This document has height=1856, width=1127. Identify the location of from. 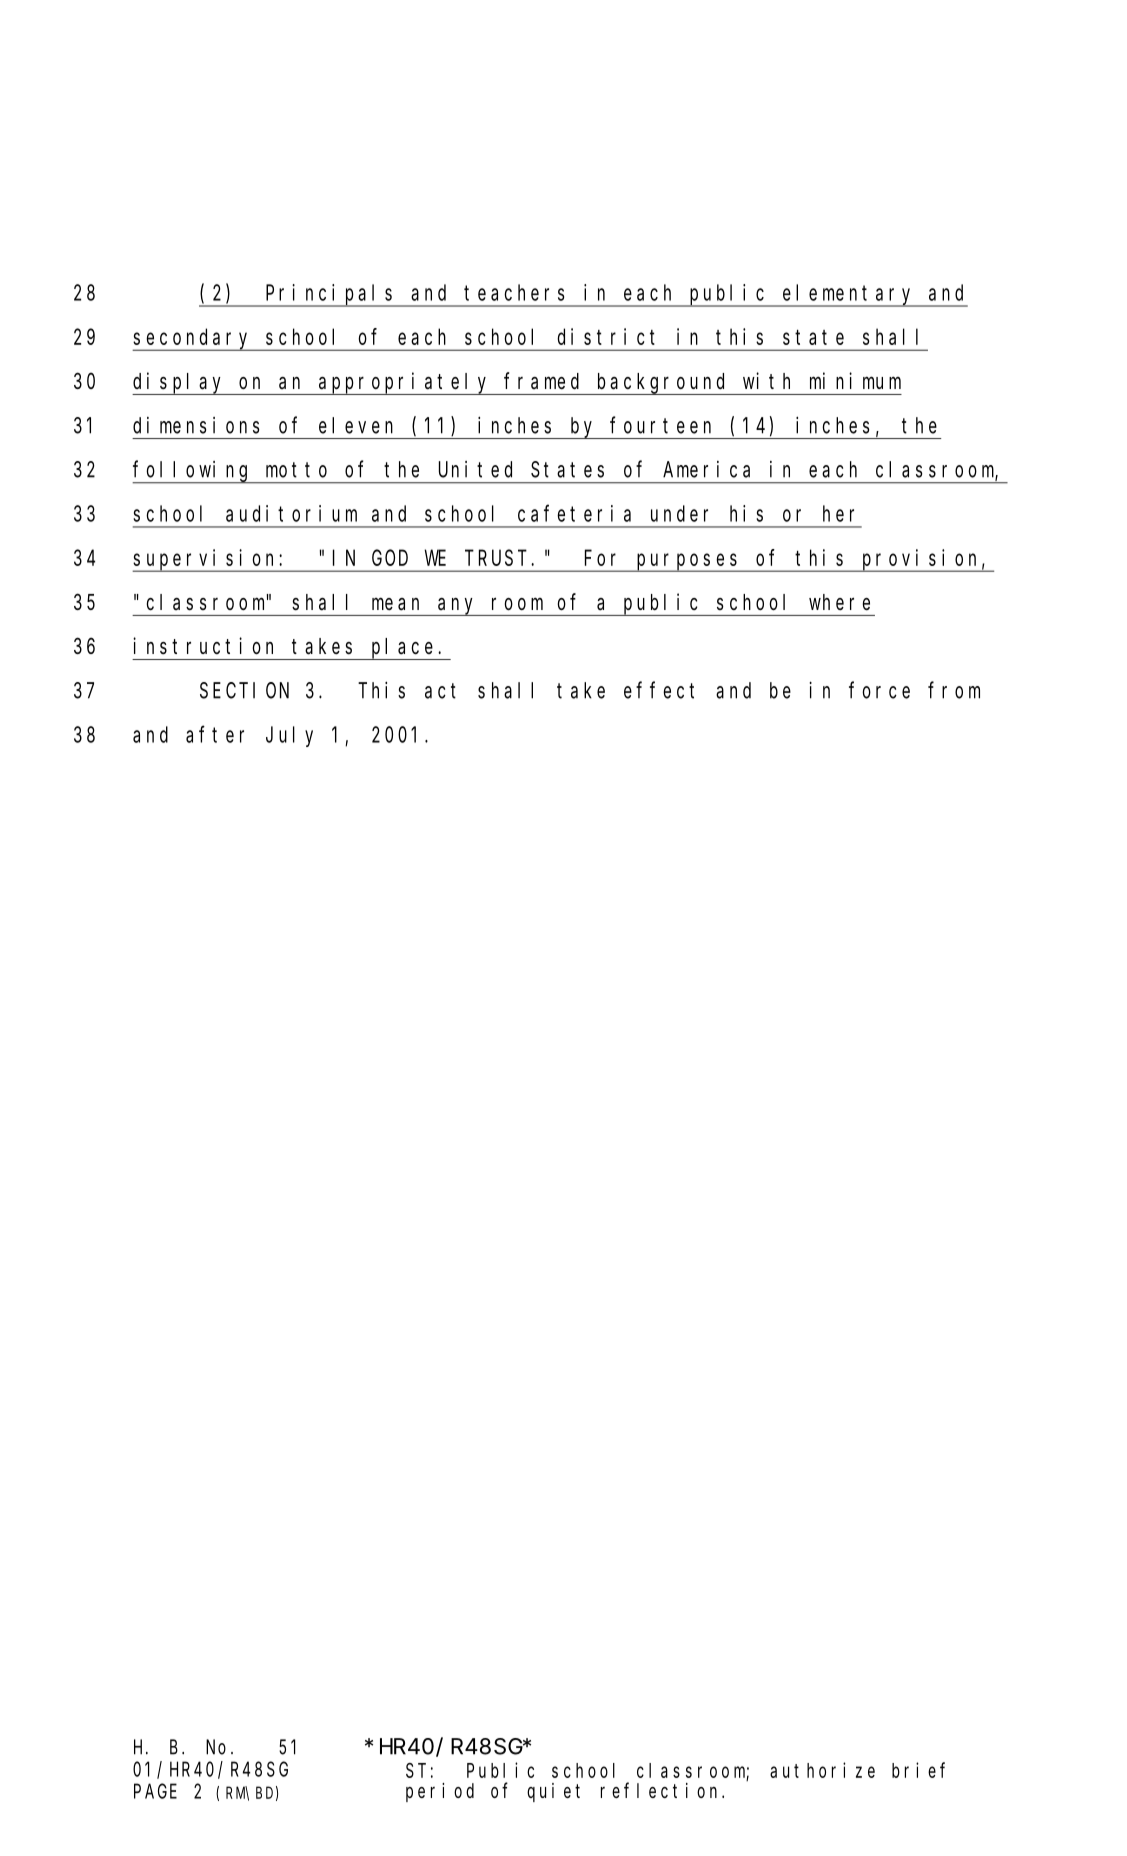
(954, 690).
